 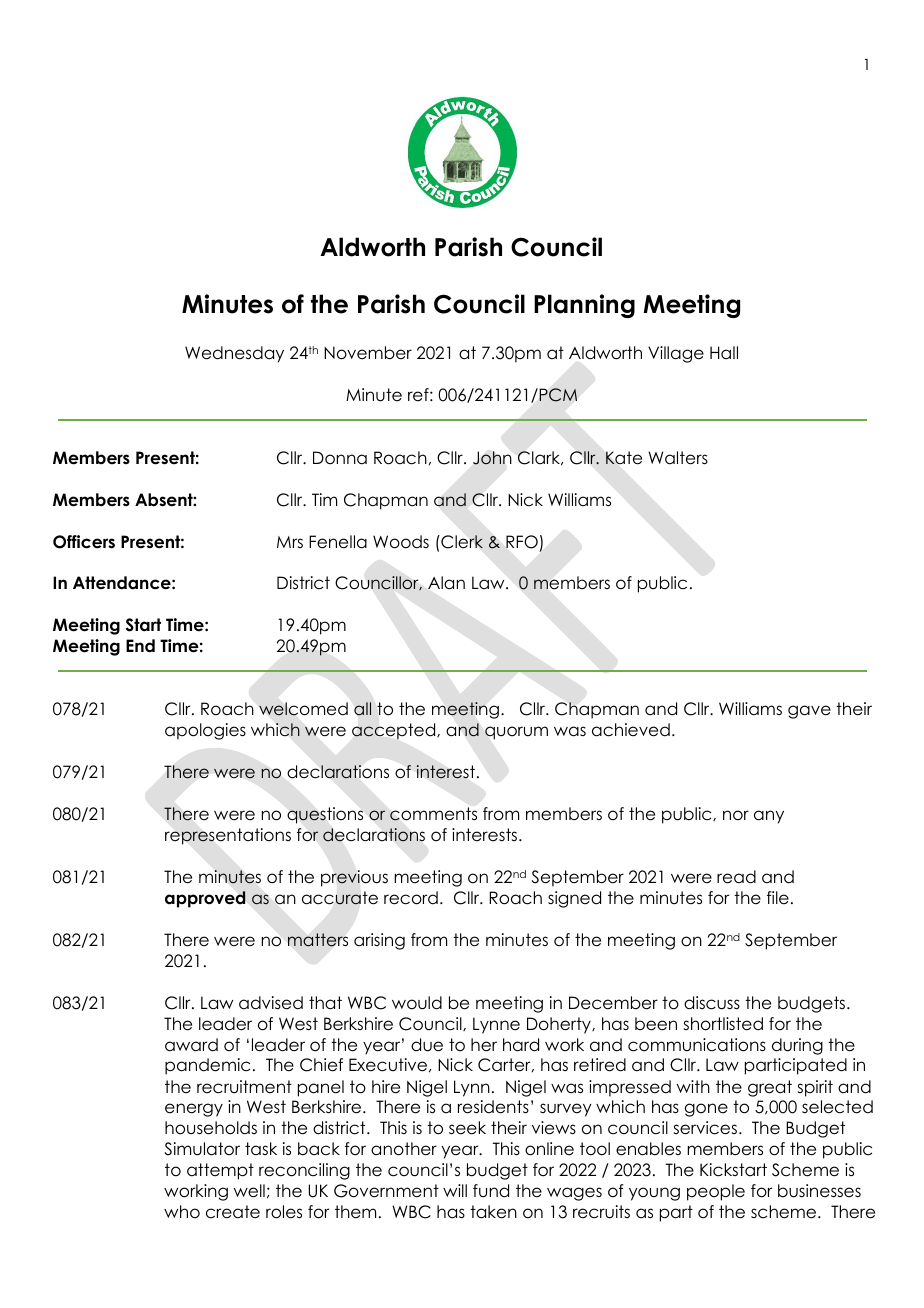 I want to click on would, so click(x=417, y=1003).
